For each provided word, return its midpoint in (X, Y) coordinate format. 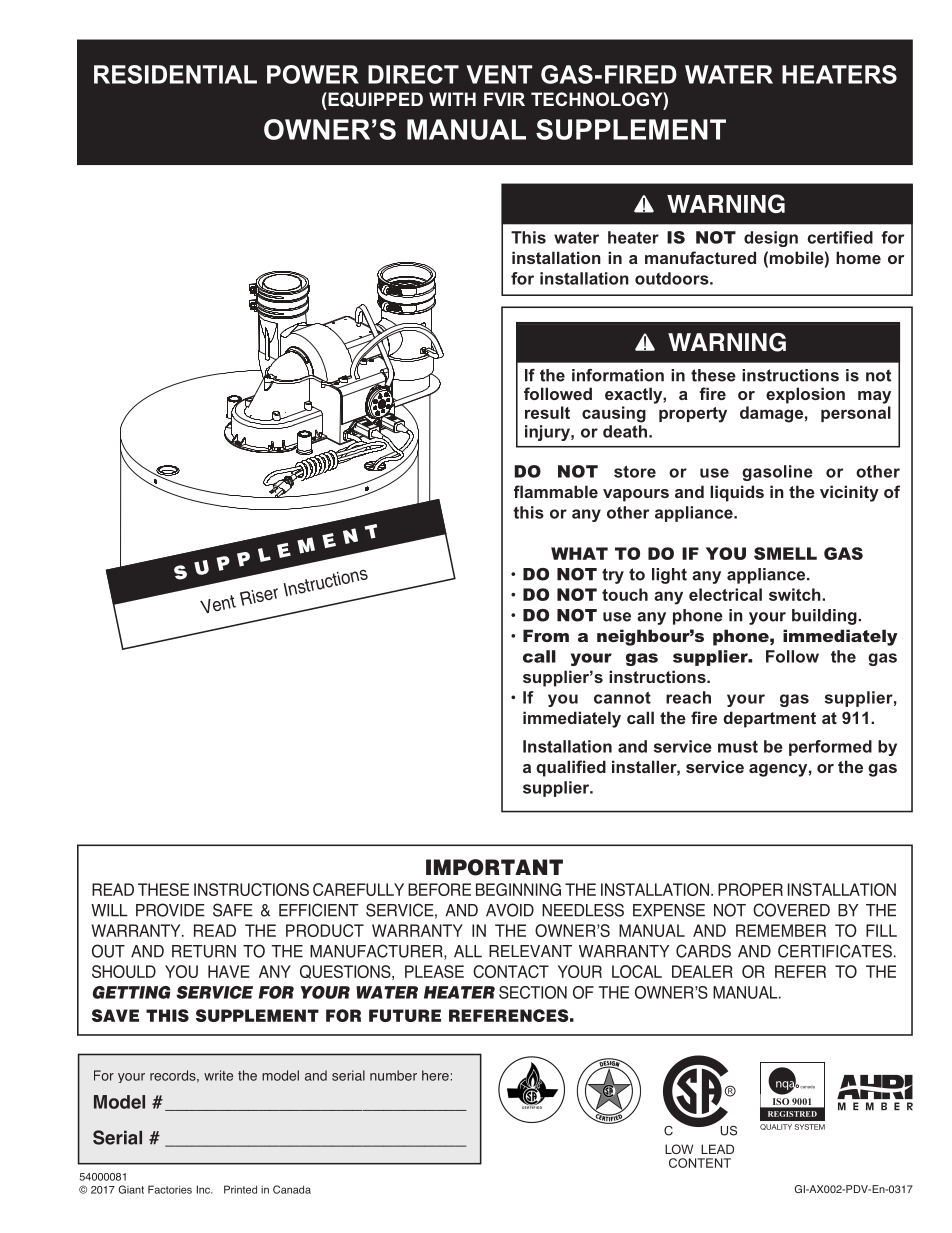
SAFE (233, 910)
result (547, 412)
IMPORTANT (494, 867)
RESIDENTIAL (175, 74)
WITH (452, 99)
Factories (170, 1189)
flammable (556, 491)
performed (830, 748)
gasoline (777, 473)
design (771, 239)
